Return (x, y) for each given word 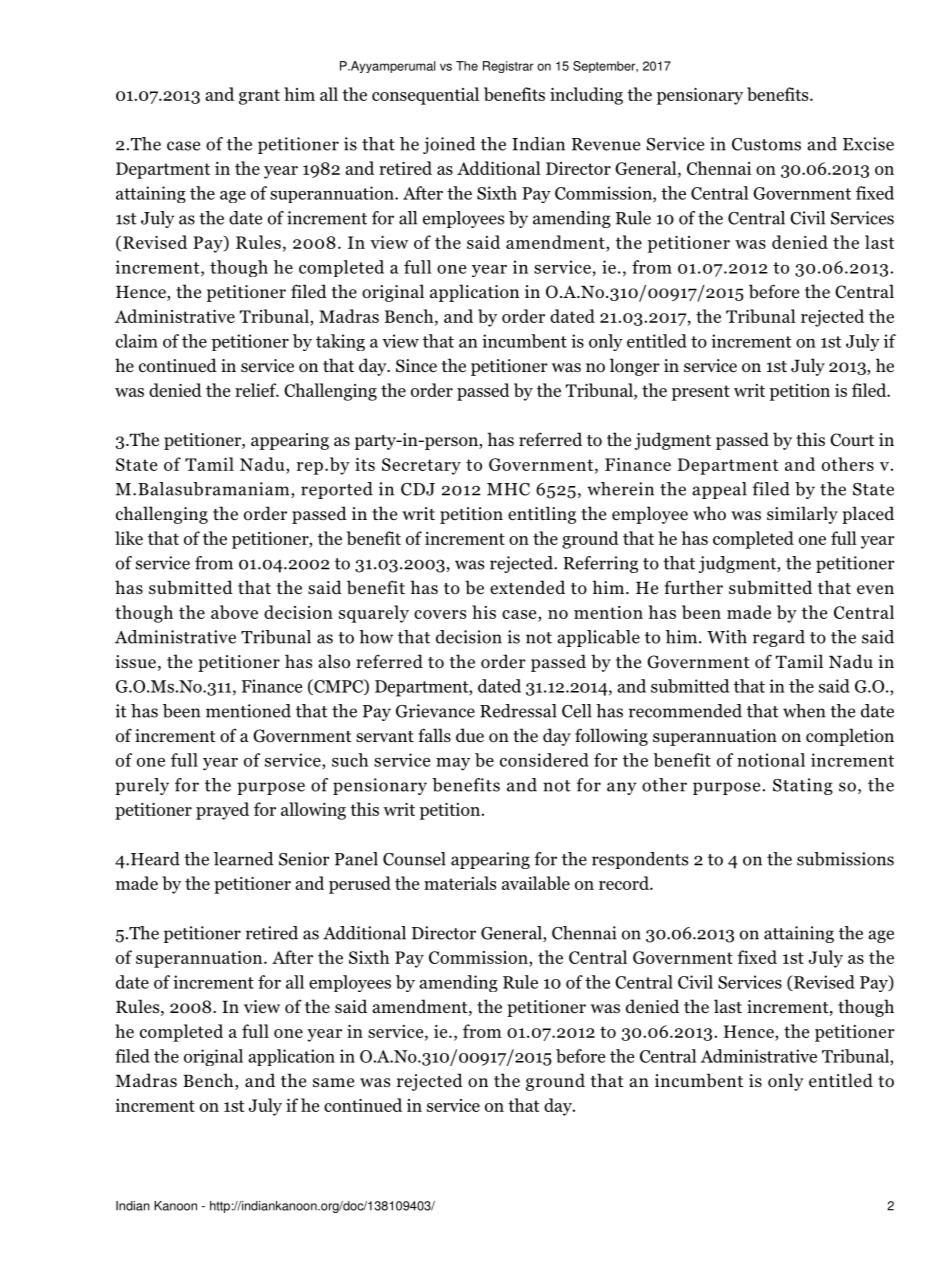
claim (137, 341)
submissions (845, 859)
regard (779, 638)
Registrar (508, 67)
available (536, 883)
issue (136, 662)
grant (259, 97)
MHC (508, 489)
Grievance (435, 711)
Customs (766, 144)
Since (416, 366)
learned (244, 859)
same (333, 1082)
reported (337, 490)
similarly (802, 515)
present (701, 393)
